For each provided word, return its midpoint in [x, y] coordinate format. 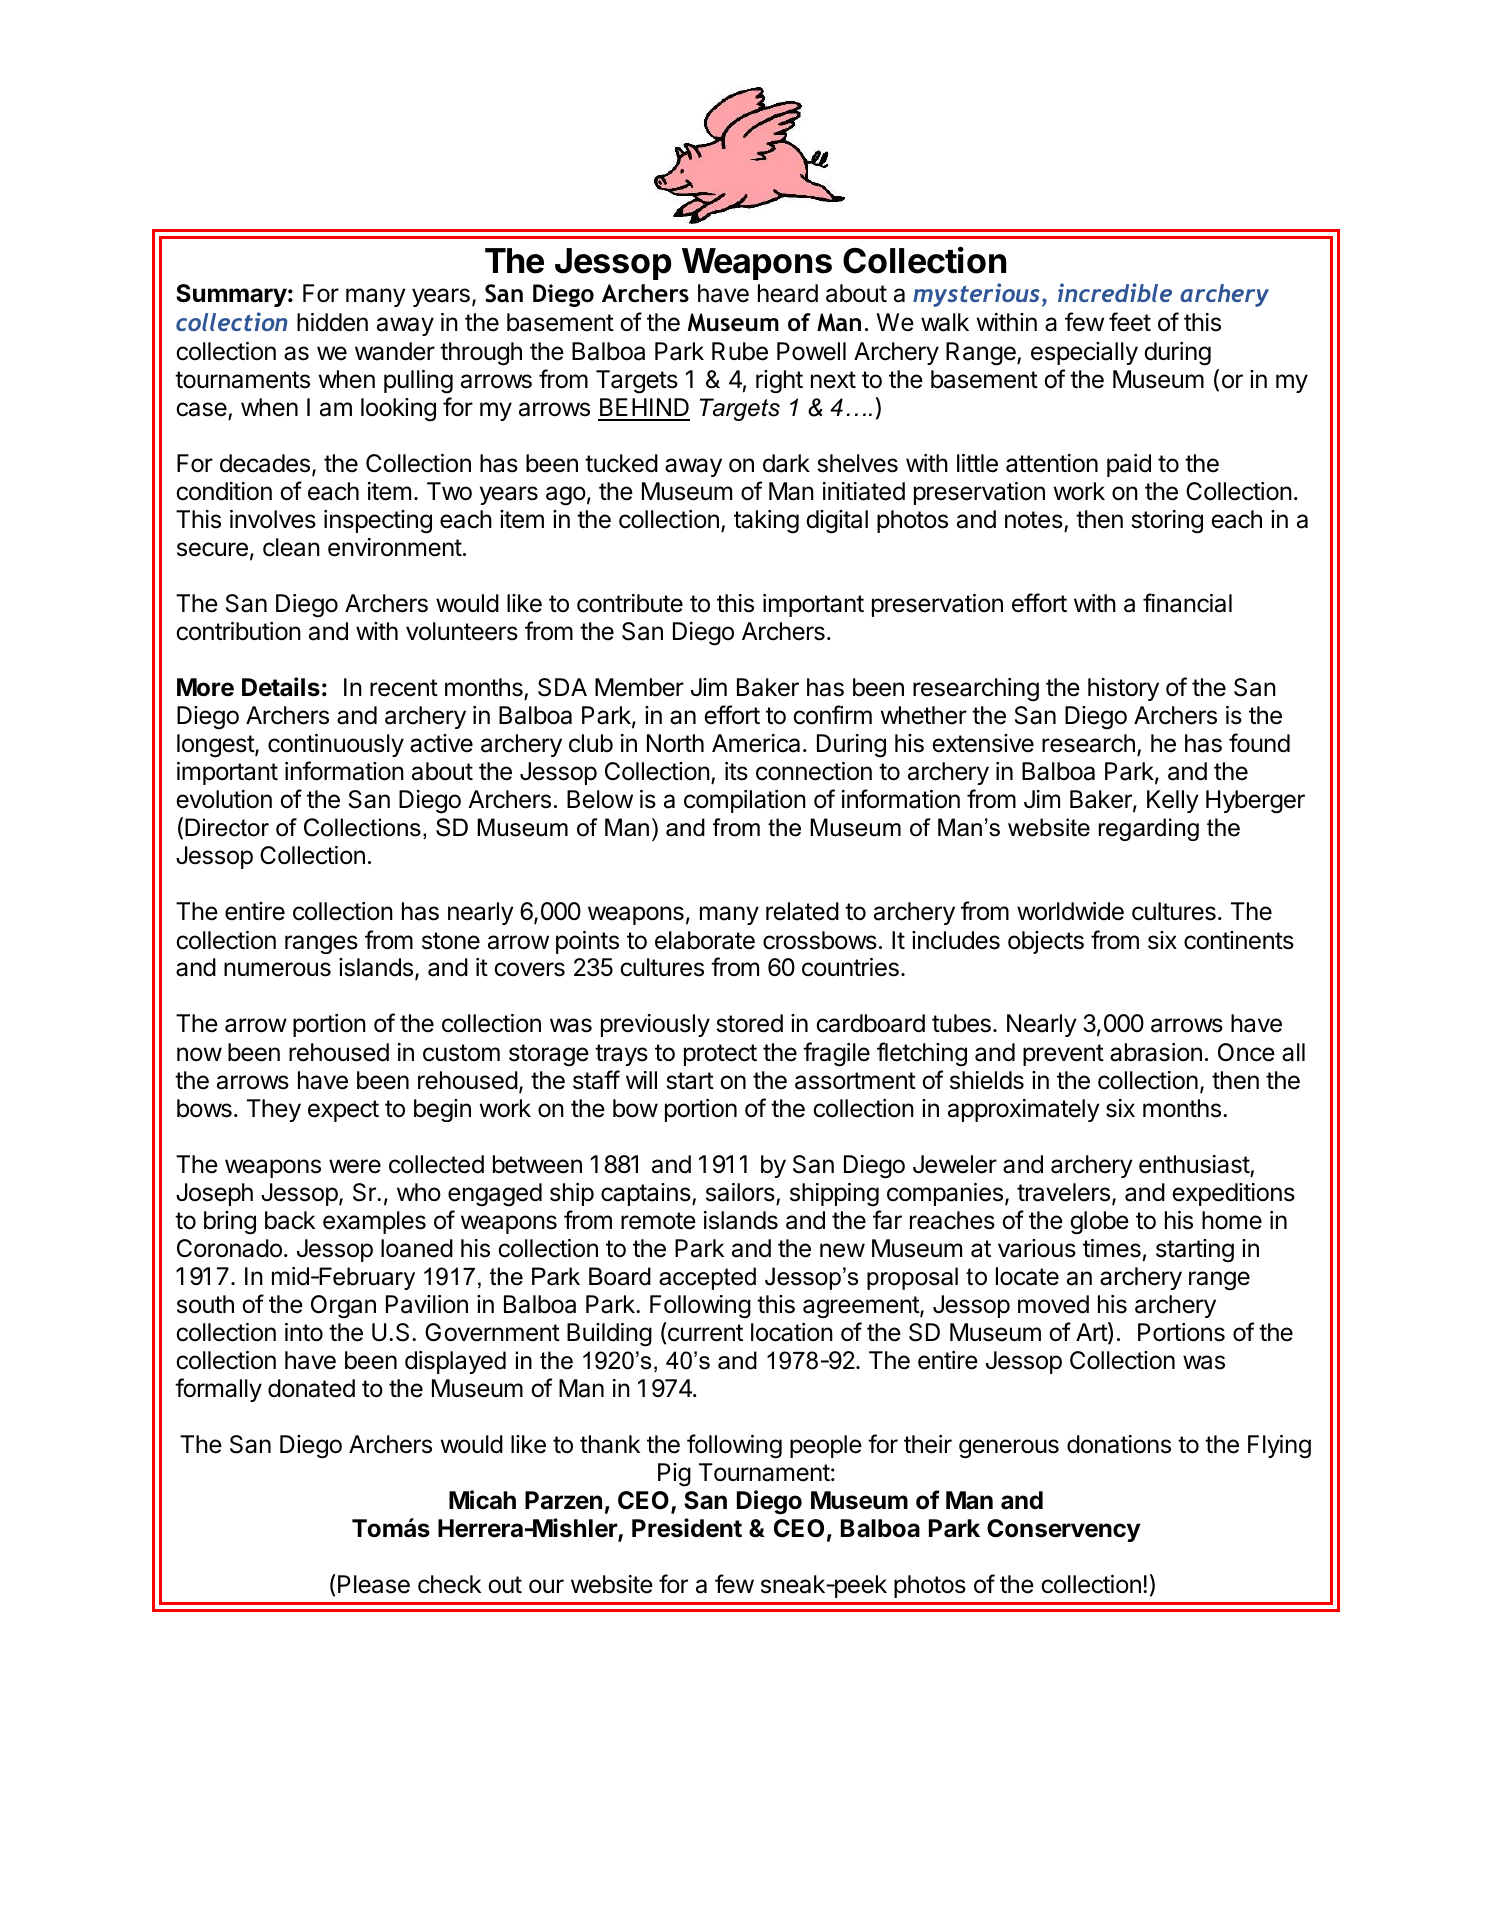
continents [1239, 940]
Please [374, 1584]
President [687, 1528]
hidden [332, 322]
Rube [740, 351]
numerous [277, 969]
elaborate [705, 940]
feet [1130, 322]
